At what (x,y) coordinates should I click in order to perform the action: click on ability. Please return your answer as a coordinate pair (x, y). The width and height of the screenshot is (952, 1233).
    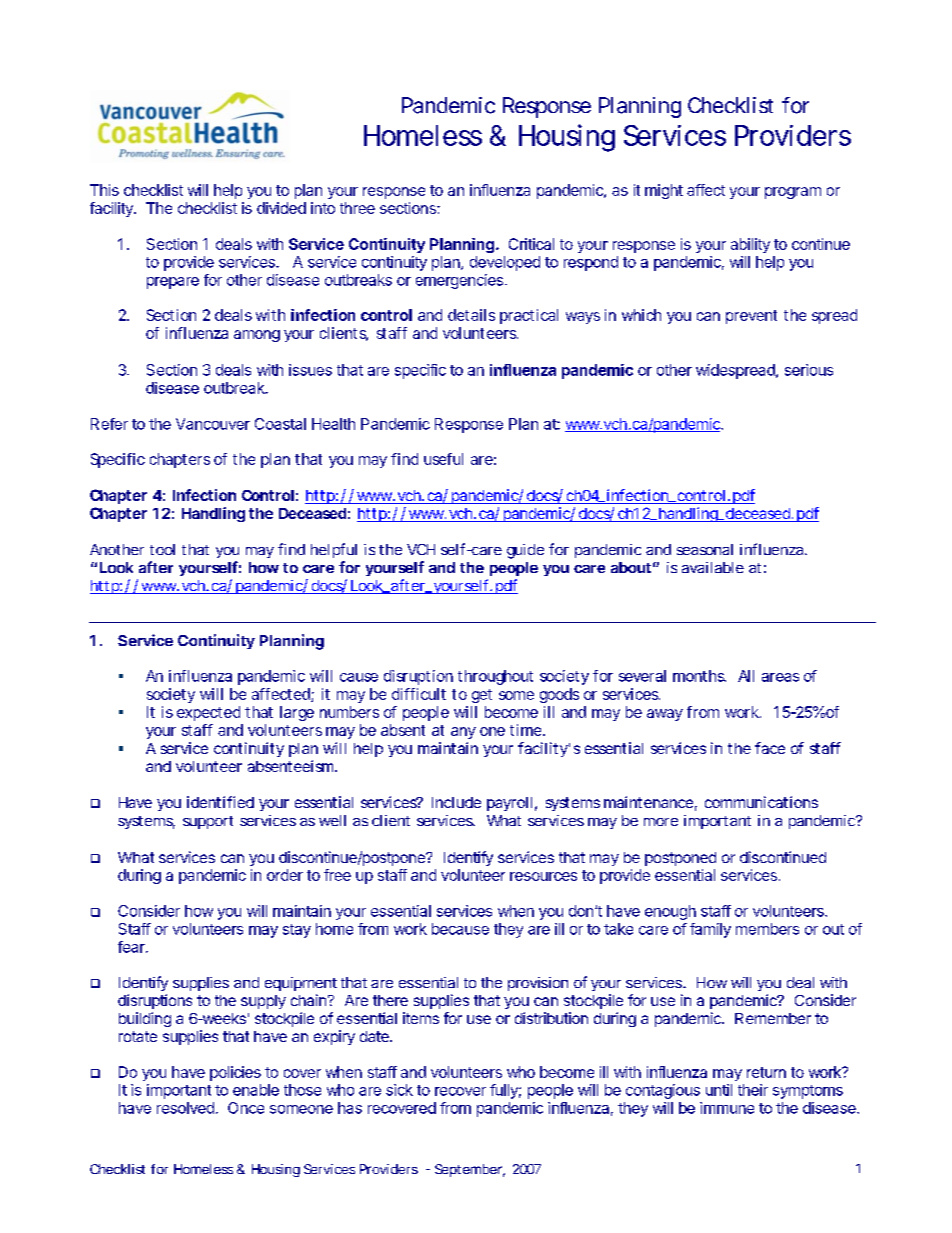
    Looking at the image, I should click on (750, 245).
